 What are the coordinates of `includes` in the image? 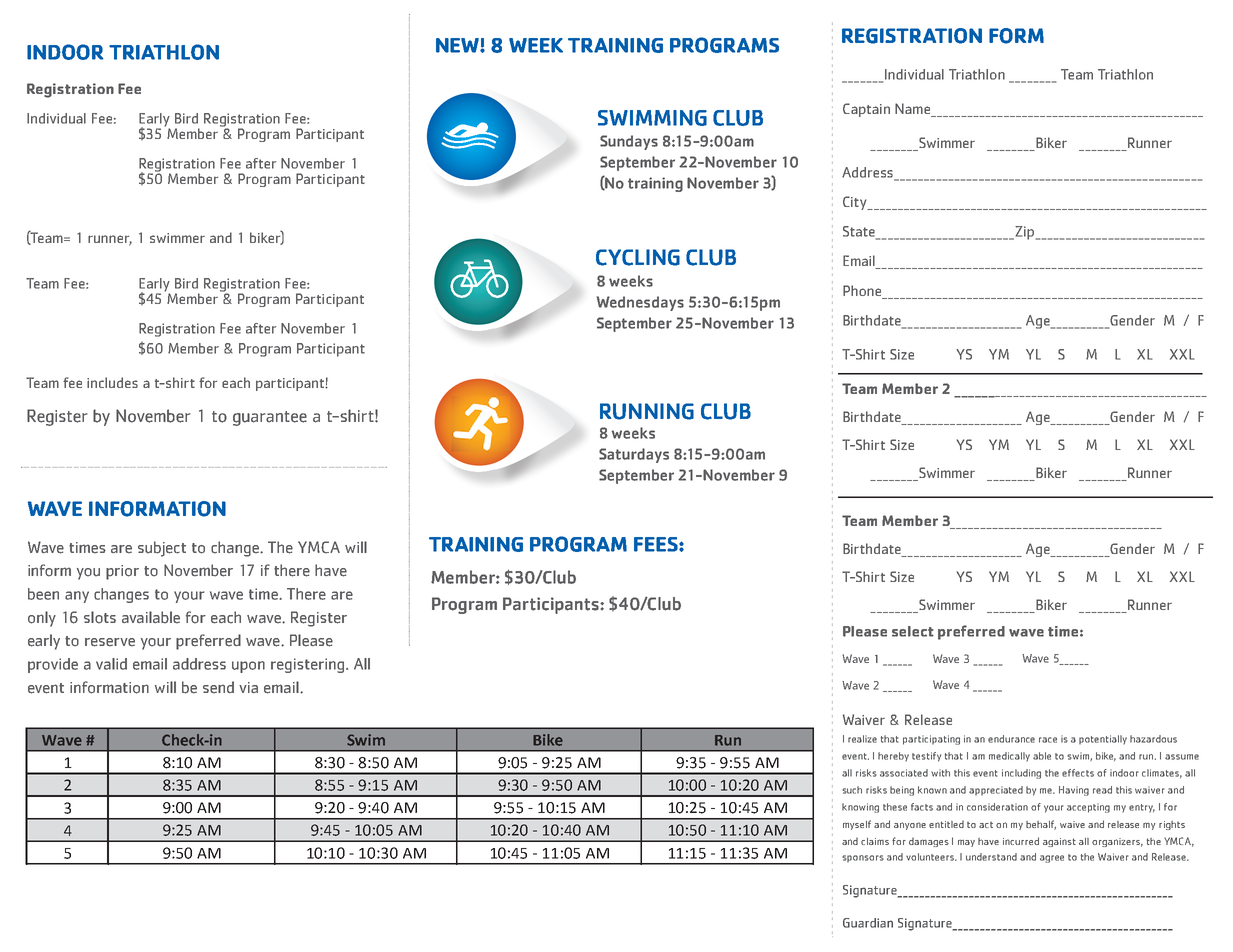 It's located at (112, 382).
